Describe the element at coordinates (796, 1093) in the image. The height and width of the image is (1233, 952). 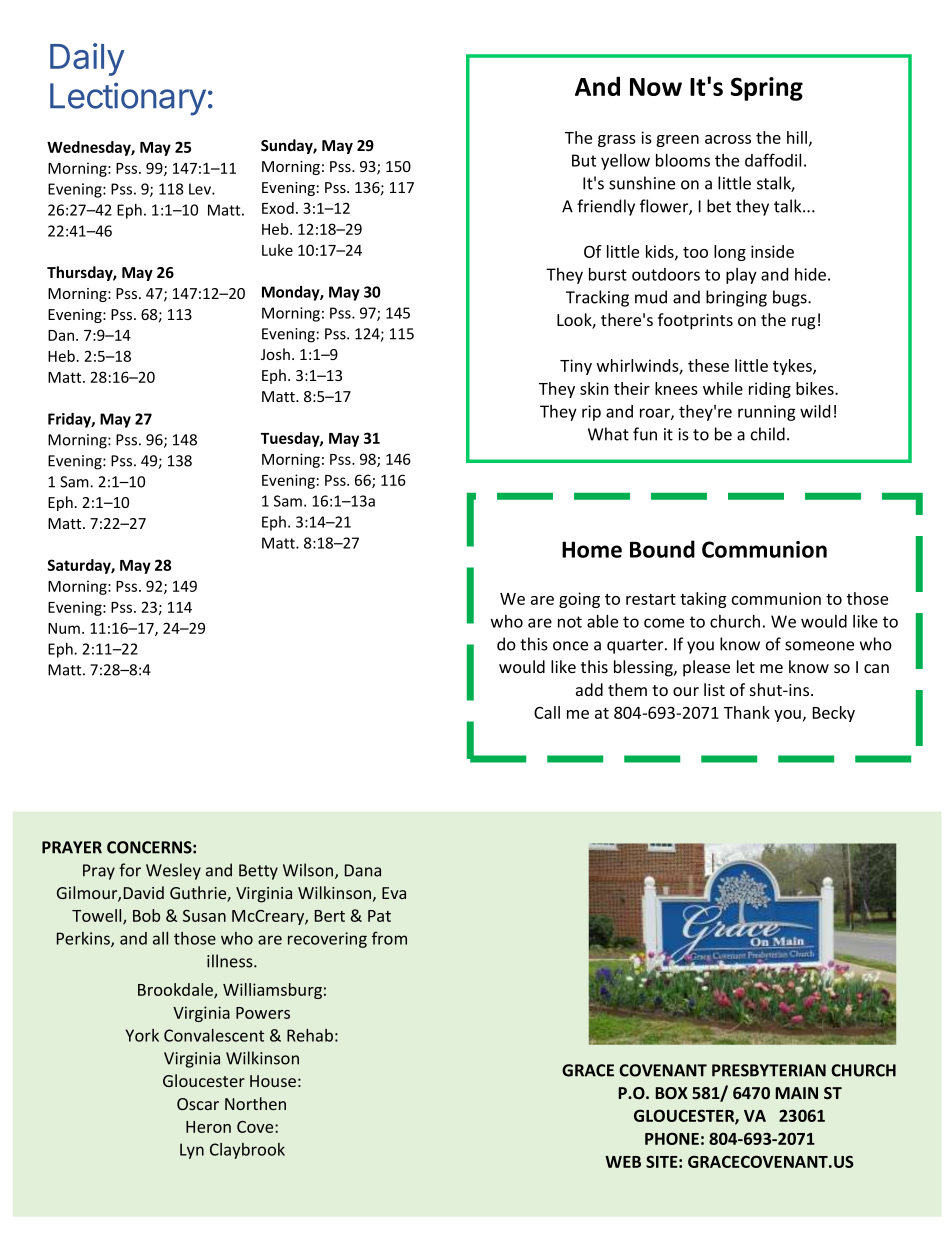
I see `MAIN` at that location.
